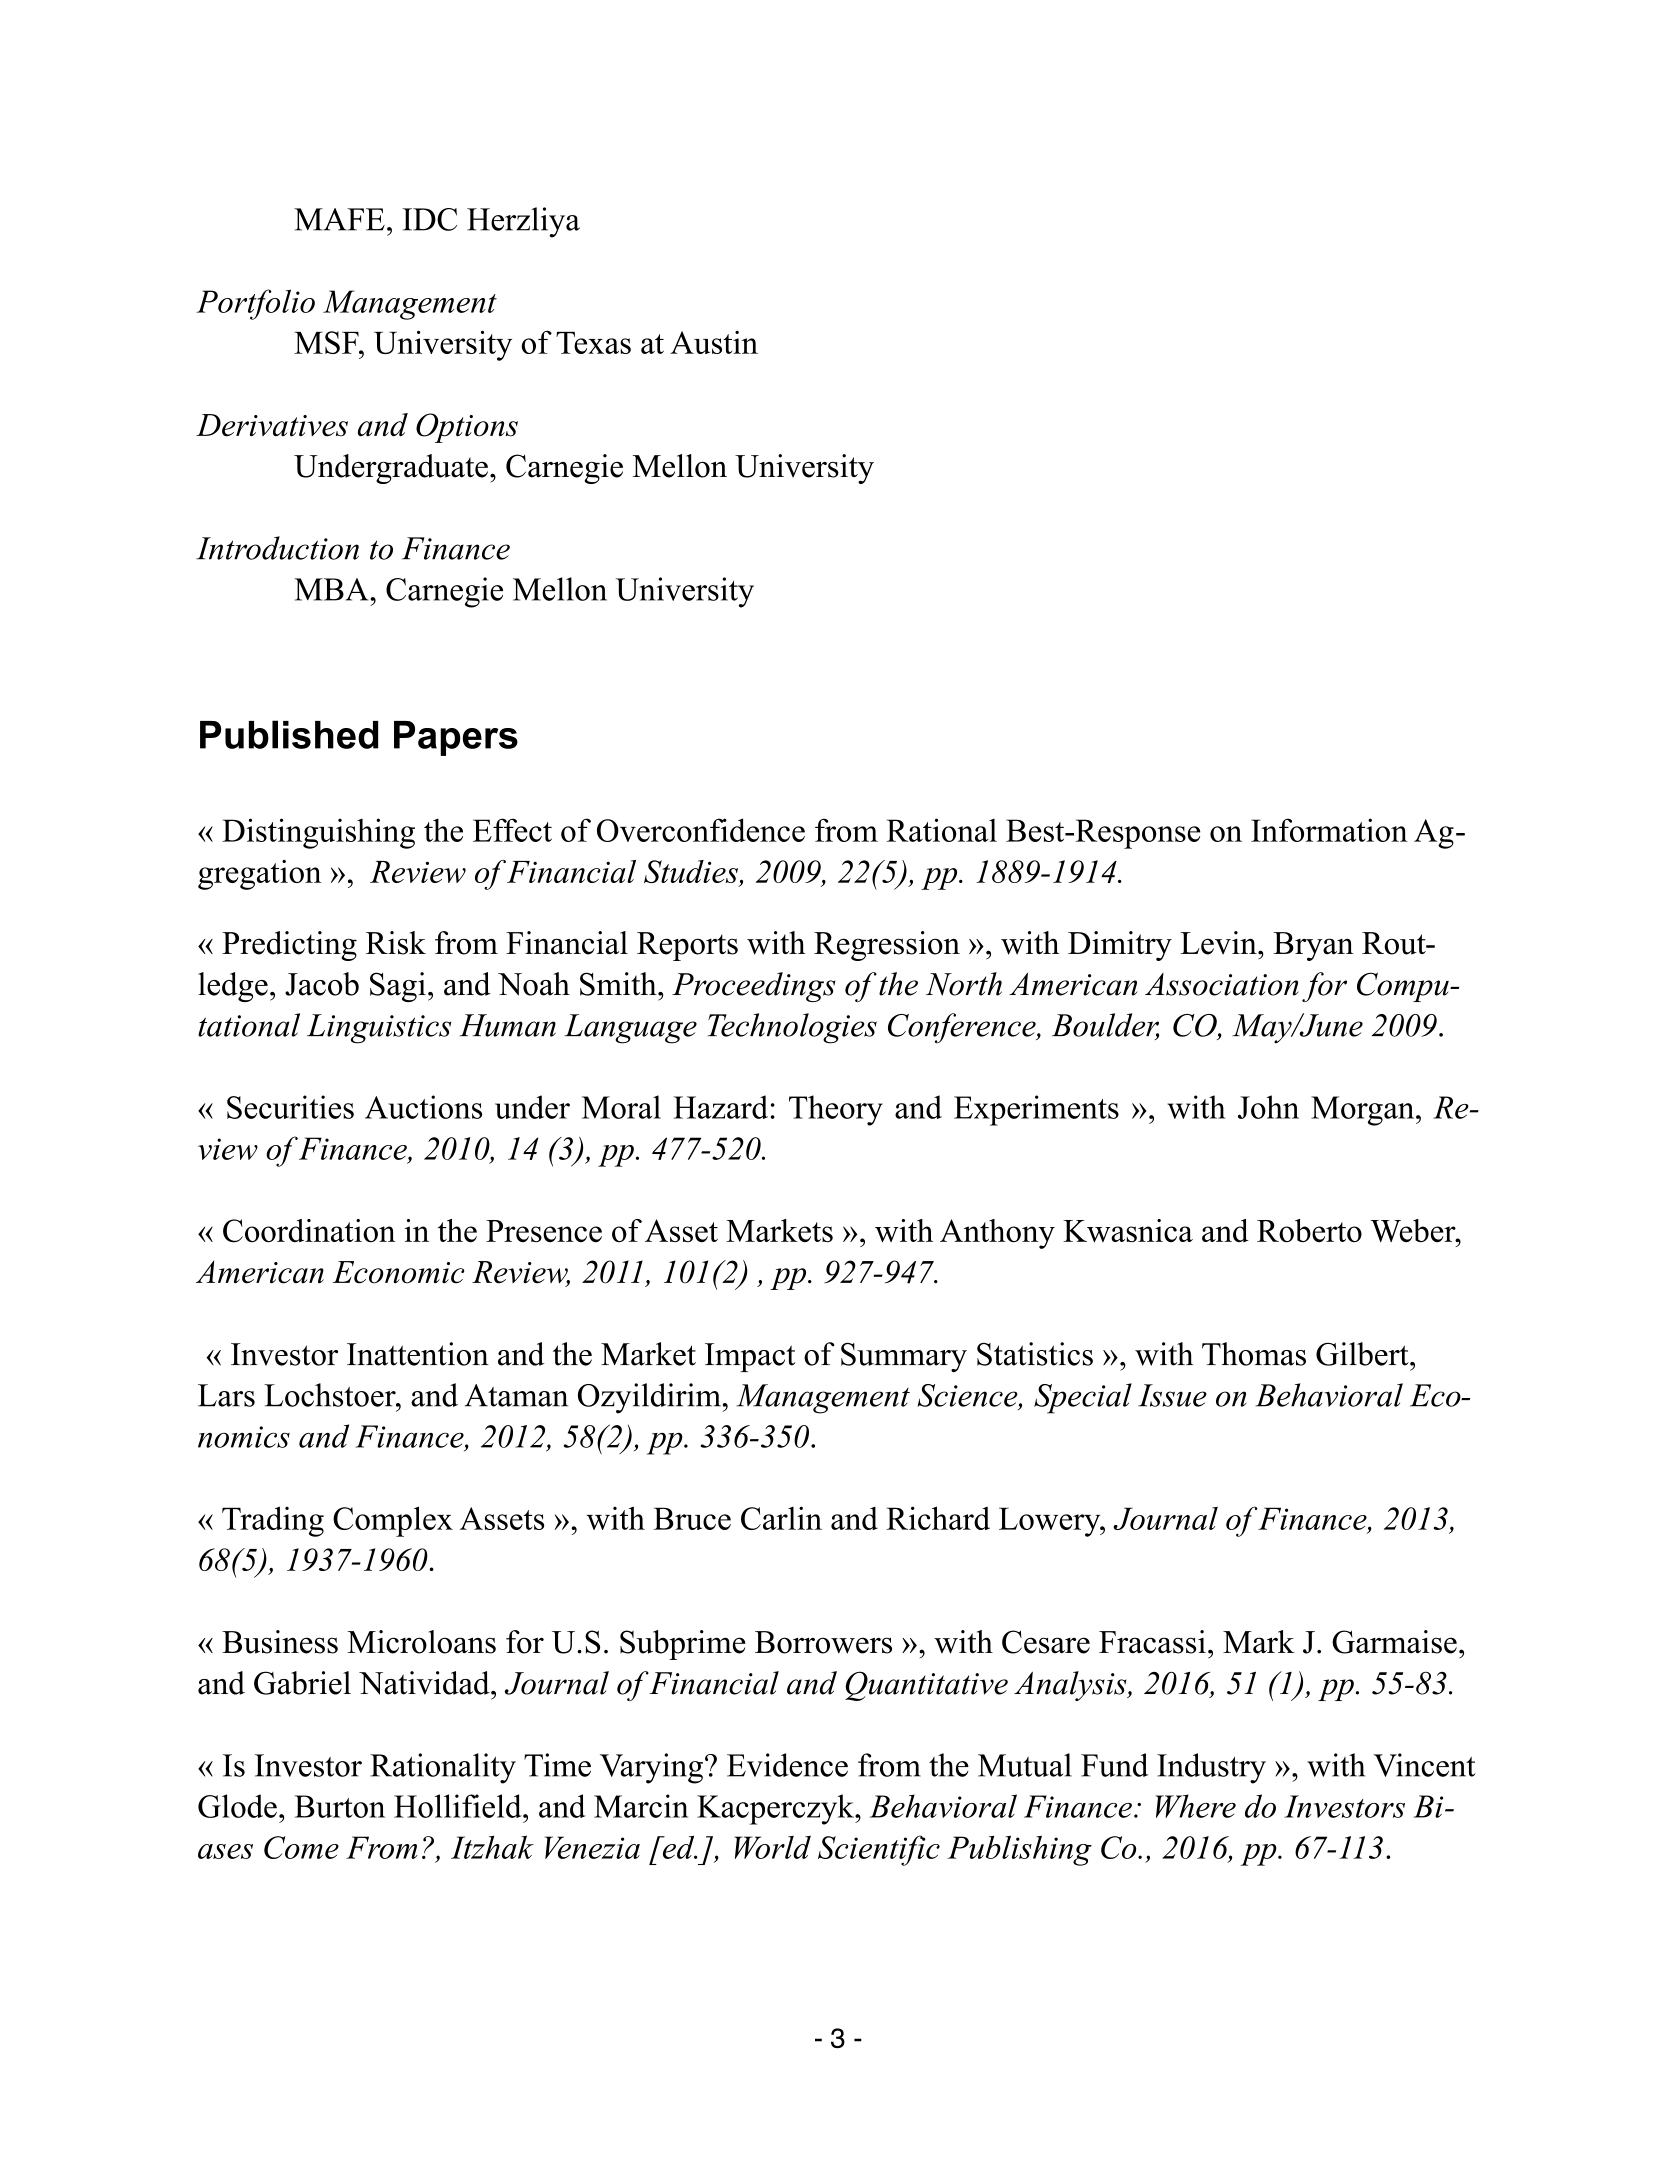  Describe the element at coordinates (423, 1107) in the page. I see `Auctions` at that location.
